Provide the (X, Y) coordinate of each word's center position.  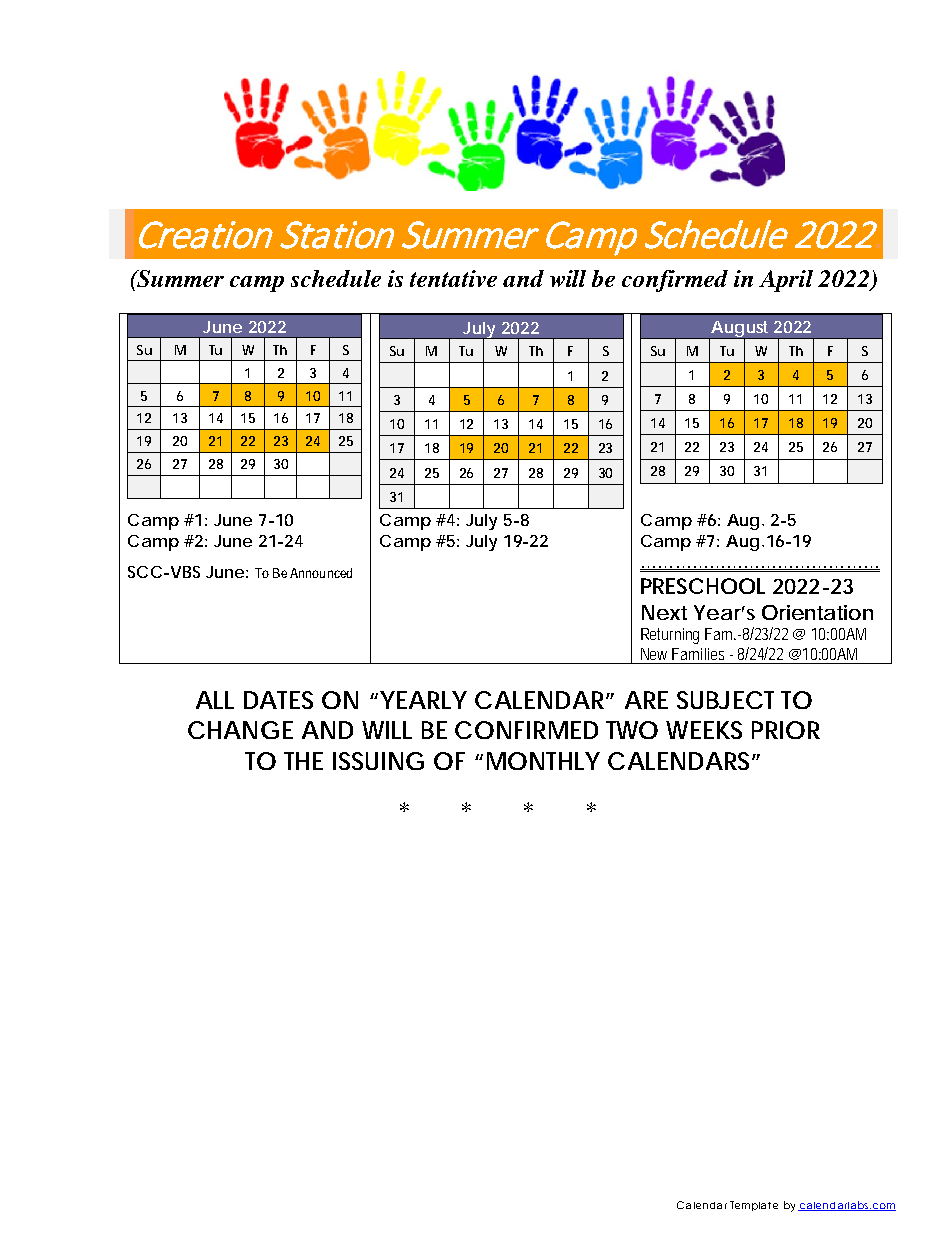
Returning (670, 636)
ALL (215, 700)
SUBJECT (725, 700)
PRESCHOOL (703, 586)
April (786, 281)
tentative (453, 278)
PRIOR (786, 730)
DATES (278, 700)
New (654, 654)
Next (664, 612)
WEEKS (704, 730)
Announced (321, 573)
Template (754, 1206)
